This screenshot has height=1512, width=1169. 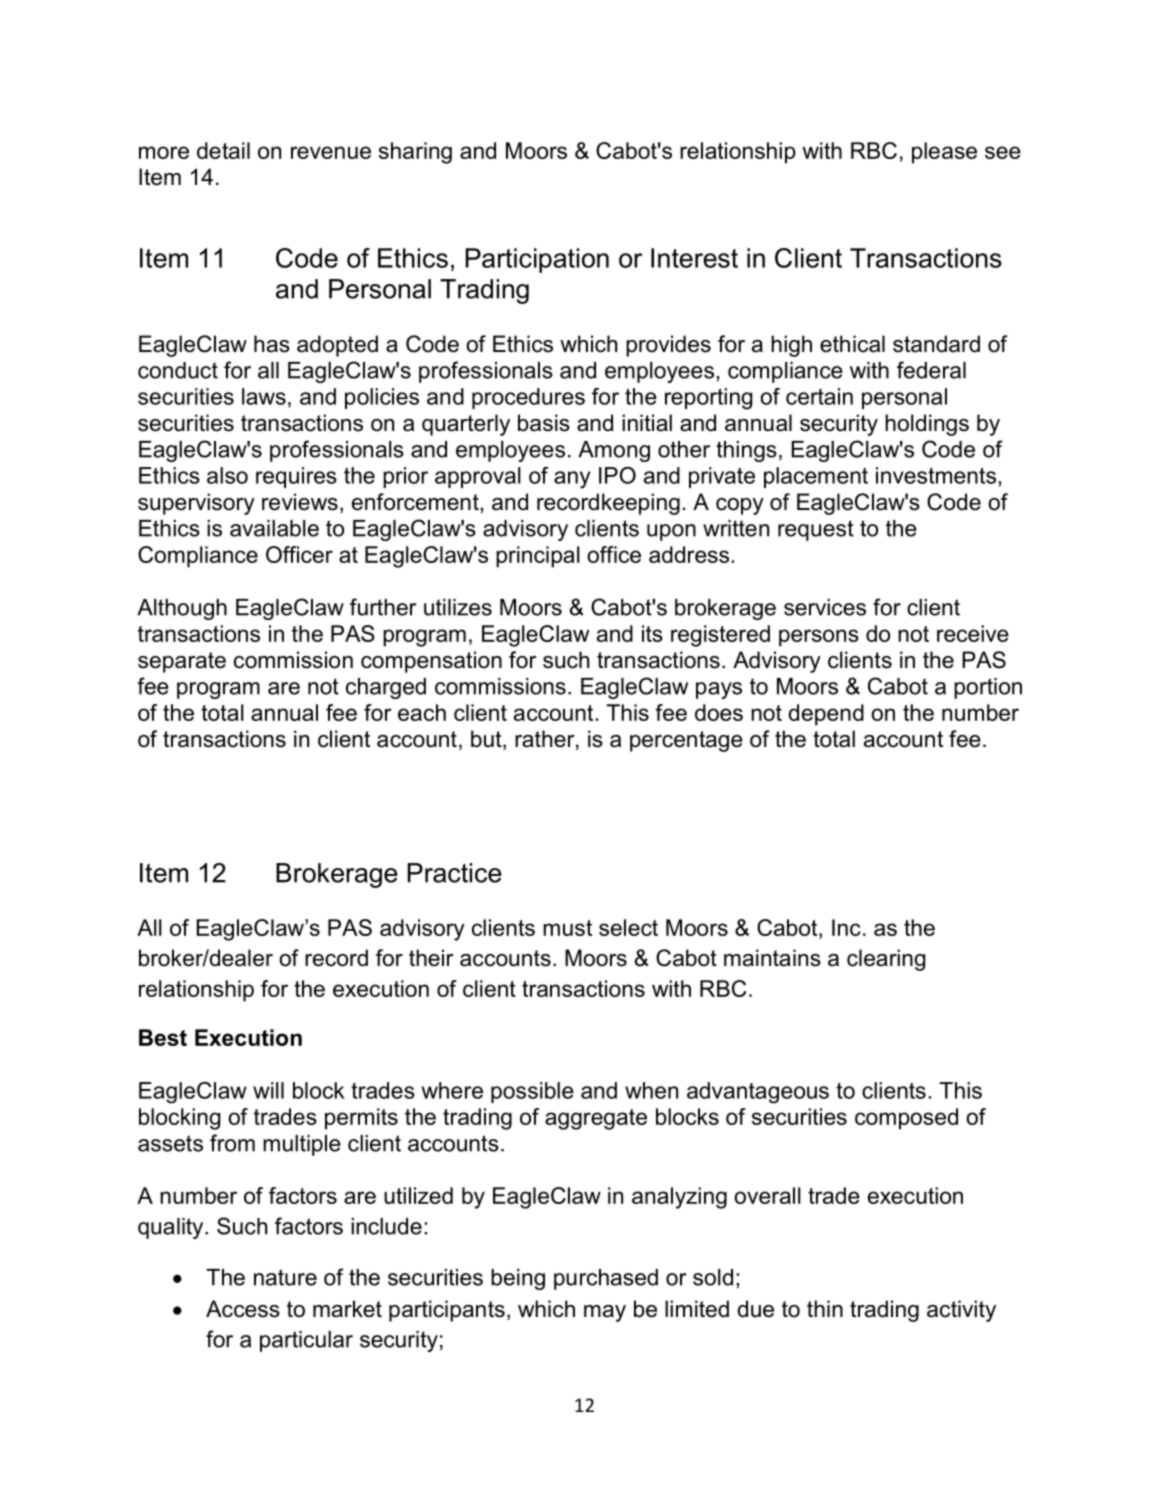 I want to click on Participation, so click(x=537, y=260).
